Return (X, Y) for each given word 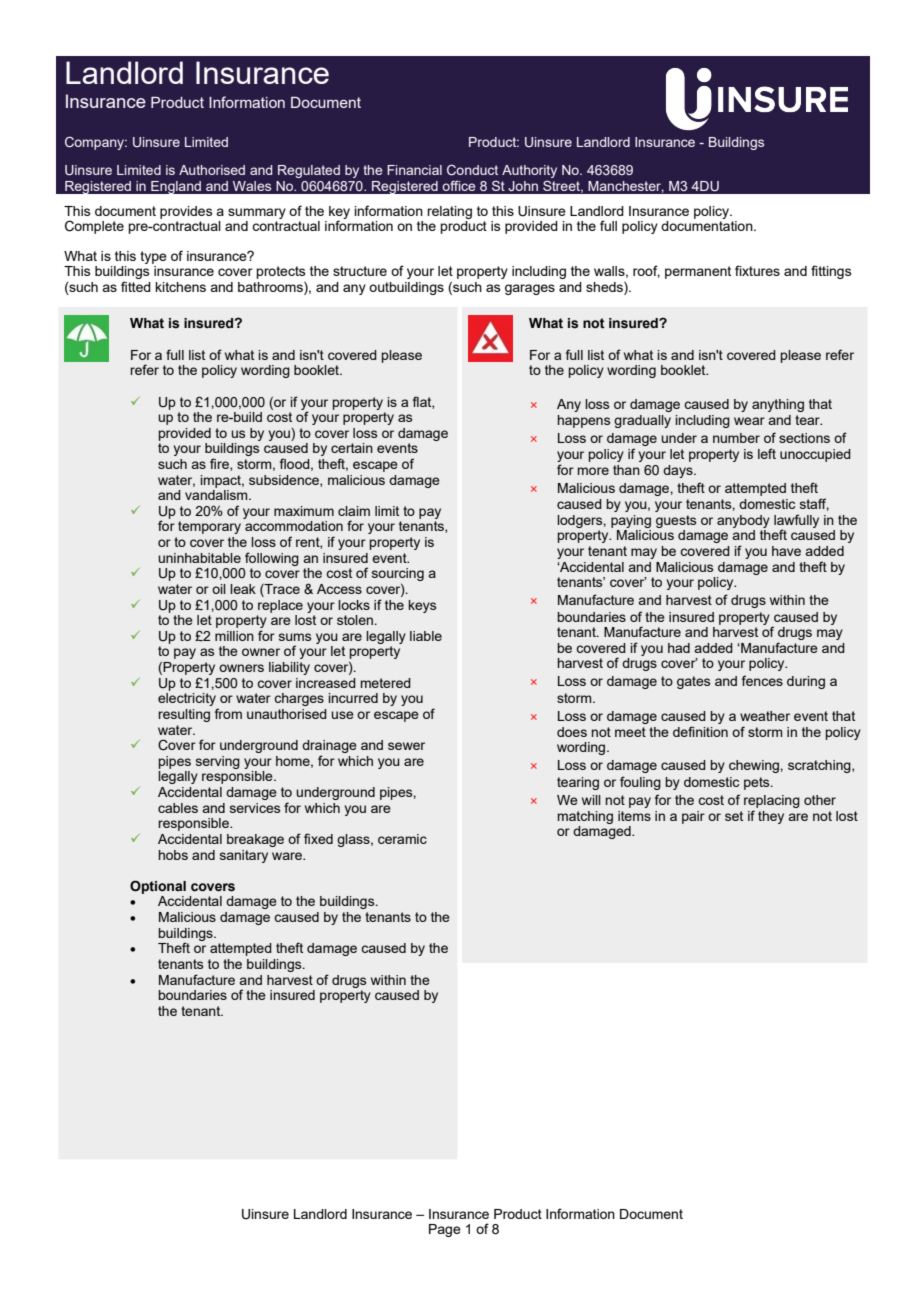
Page (445, 1230)
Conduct (472, 169)
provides (186, 212)
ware (288, 856)
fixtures (757, 270)
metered (386, 683)
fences (762, 680)
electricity (188, 701)
